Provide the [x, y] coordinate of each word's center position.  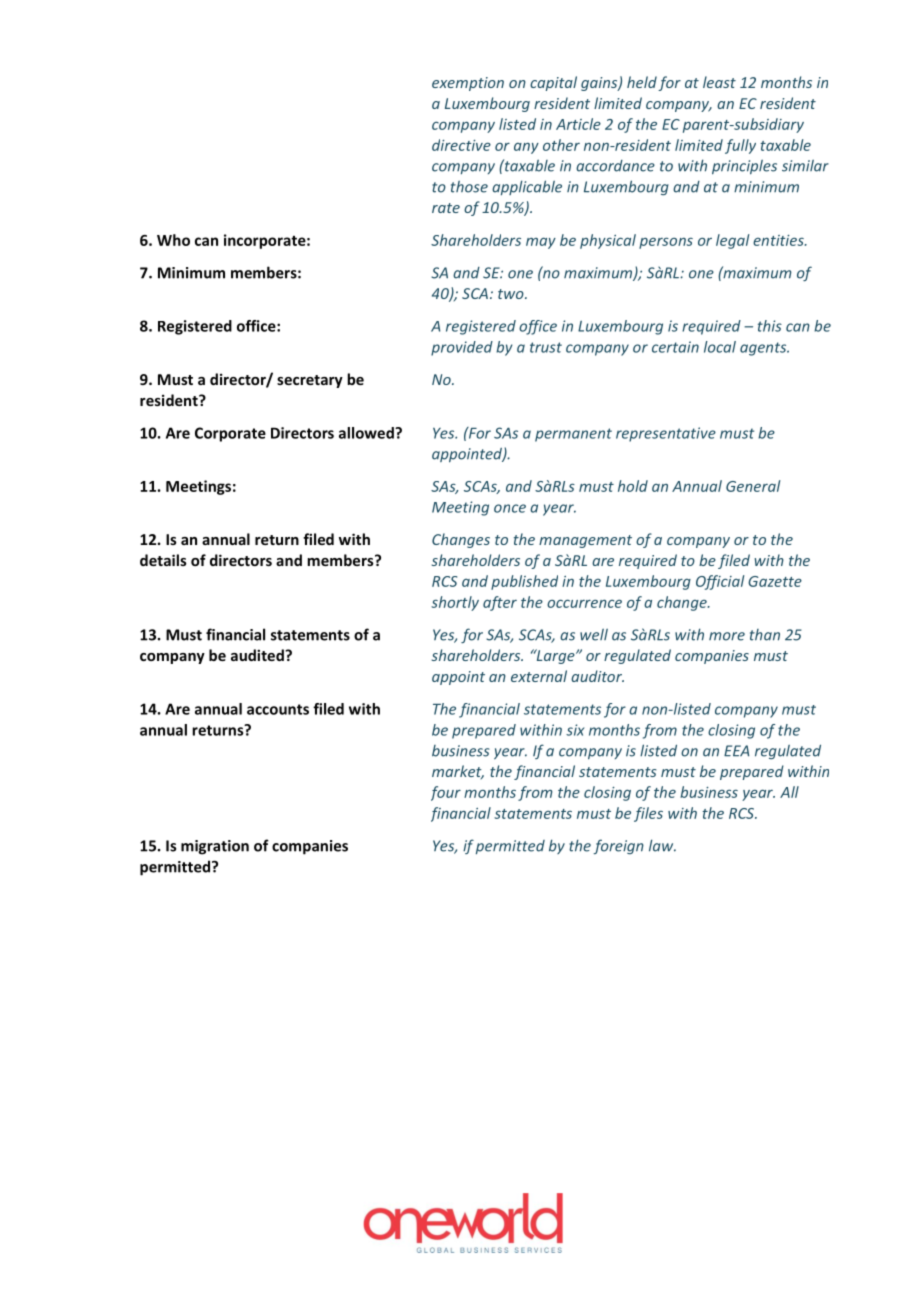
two [512, 294]
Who [173, 240]
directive [461, 145]
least [719, 82]
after [500, 603]
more [727, 636]
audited [258, 655]
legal [733, 241]
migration [215, 847]
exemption [468, 84]
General [753, 486]
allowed [367, 433]
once [510, 508]
